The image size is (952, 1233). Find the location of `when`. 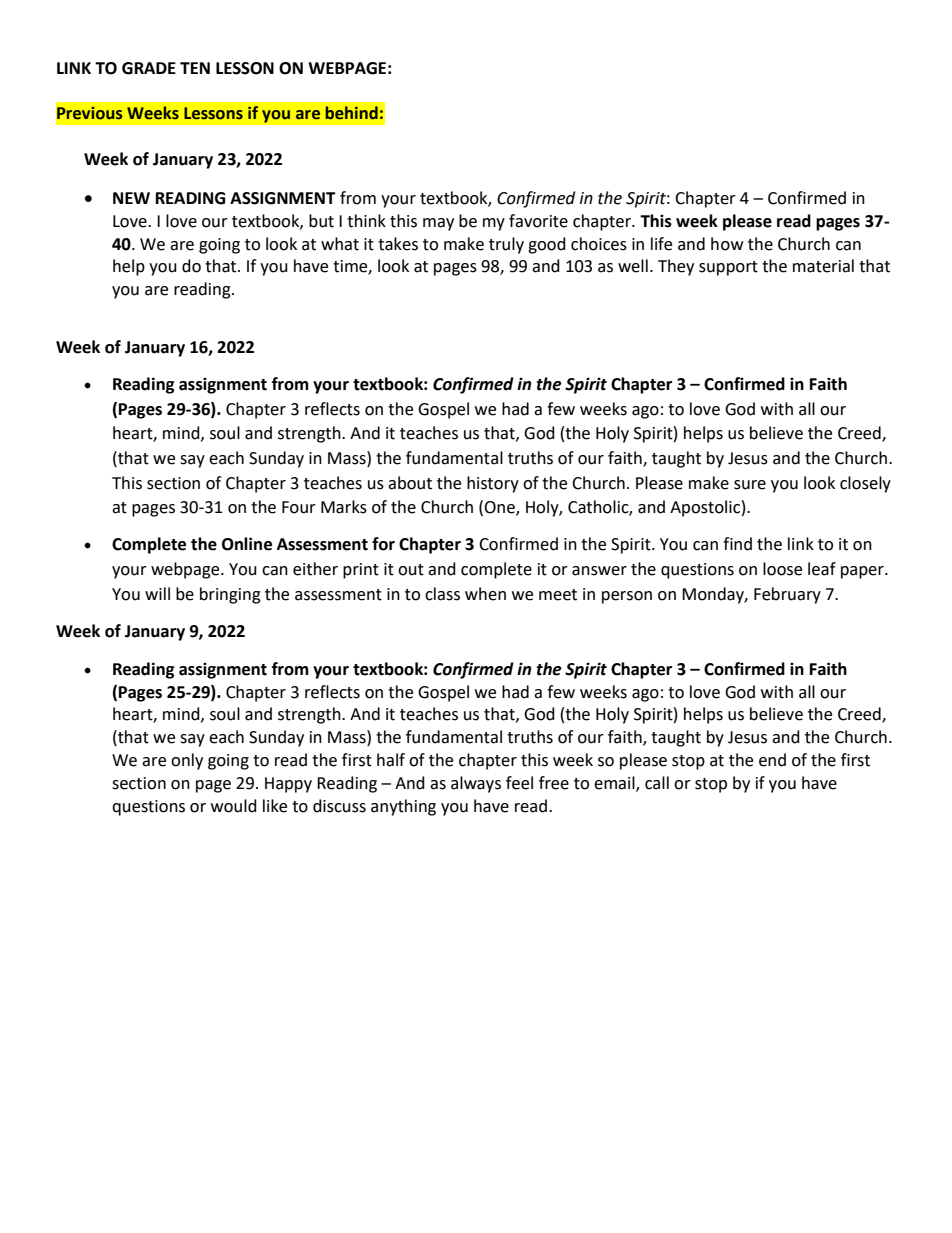

when is located at coordinates (485, 594).
